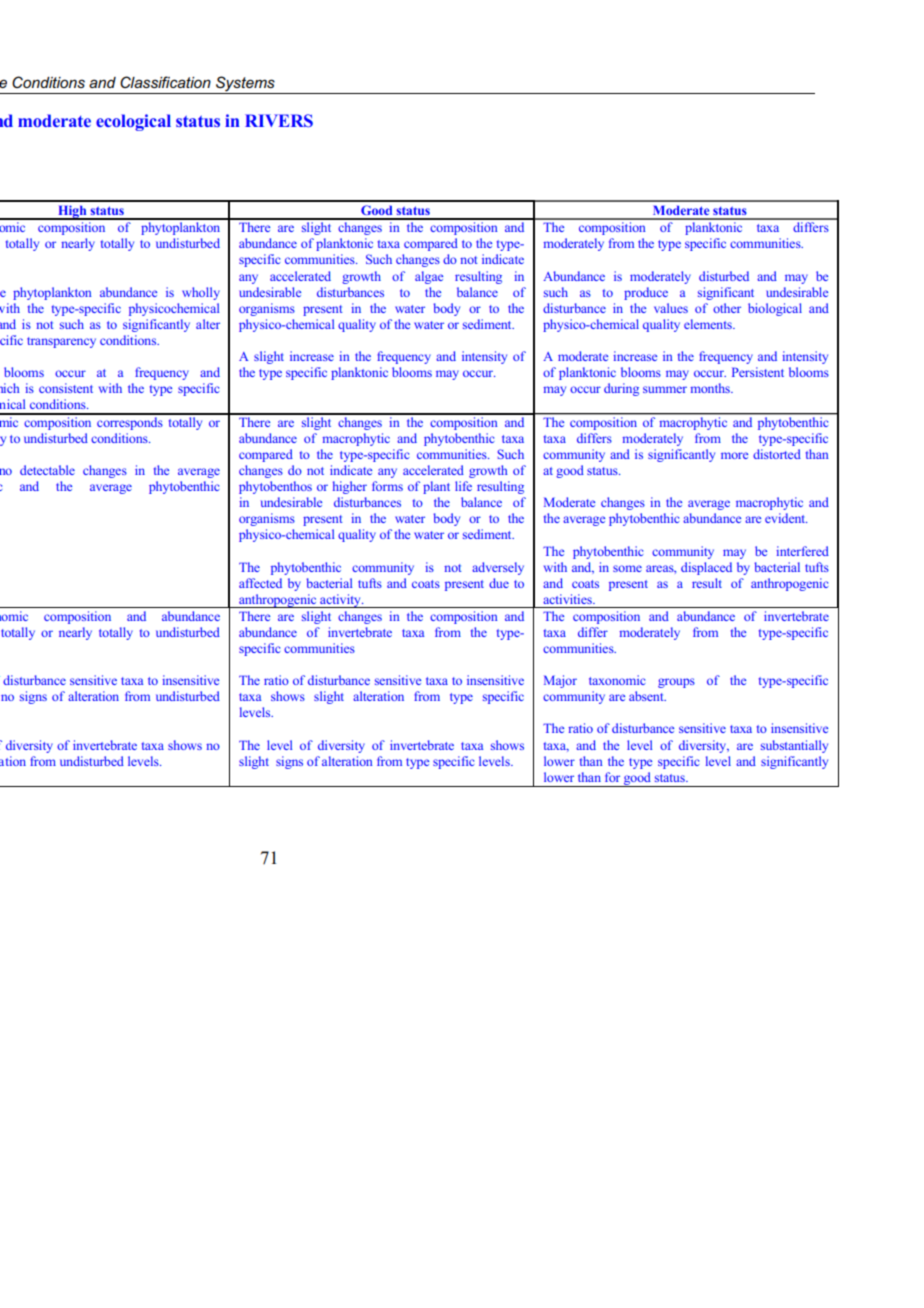  What do you see at coordinates (66, 388) in the image?
I see `consistent` at bounding box center [66, 388].
